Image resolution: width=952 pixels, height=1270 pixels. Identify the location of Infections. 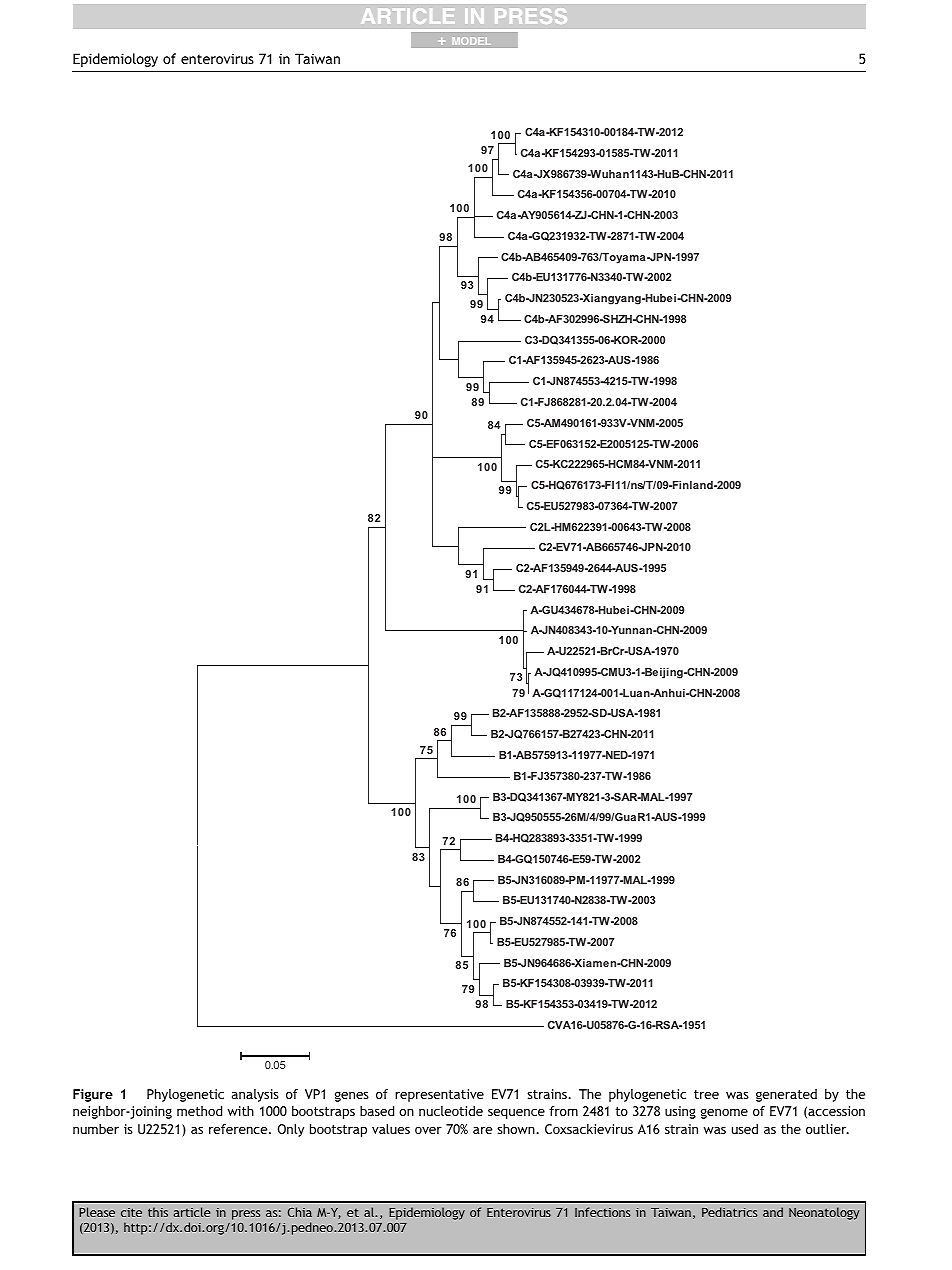
(602, 1212).
